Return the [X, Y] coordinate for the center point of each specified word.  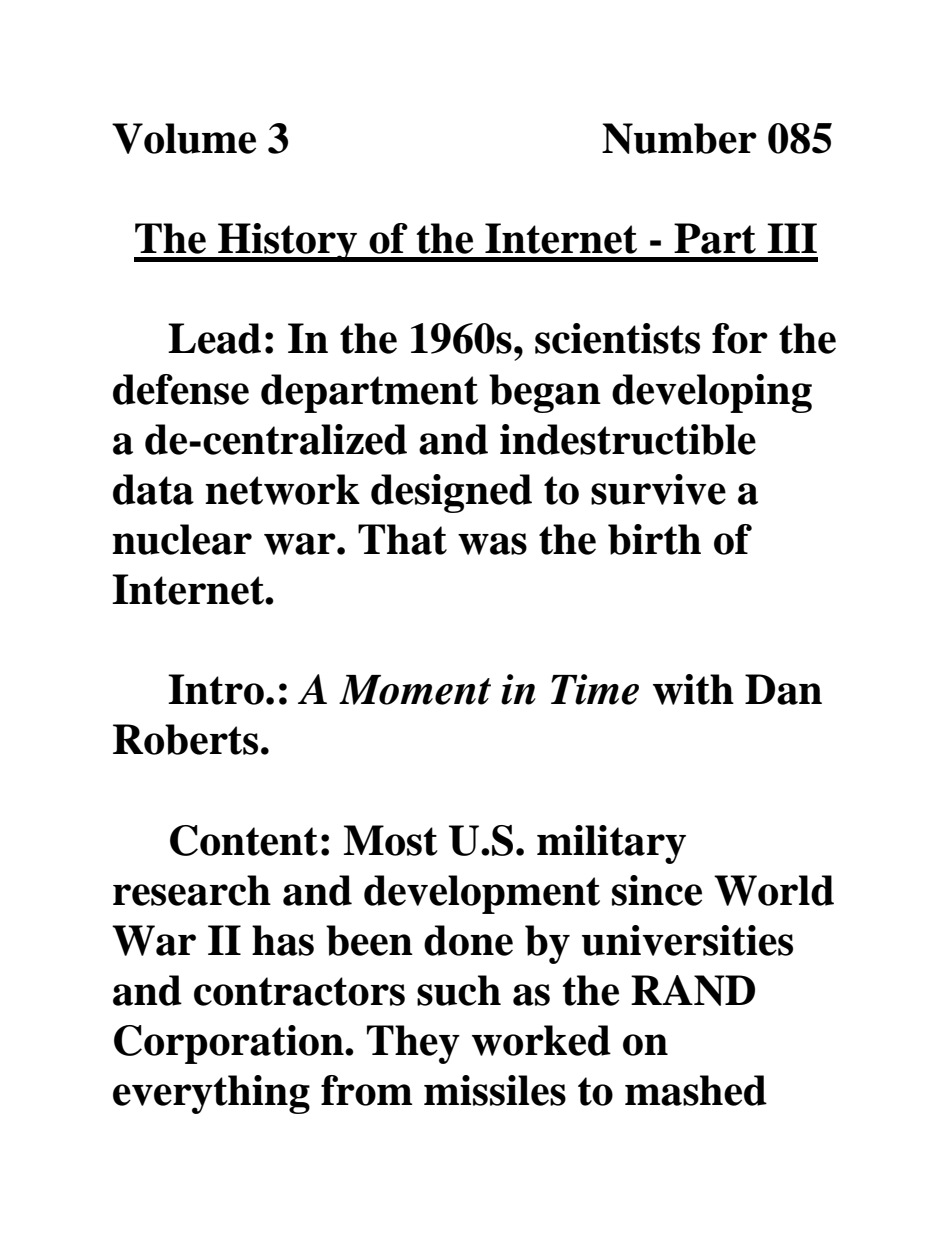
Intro [216, 689]
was [492, 544]
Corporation [230, 1044]
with [693, 689]
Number [679, 138]
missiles [495, 1090]
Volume [184, 138]
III [792, 238]
